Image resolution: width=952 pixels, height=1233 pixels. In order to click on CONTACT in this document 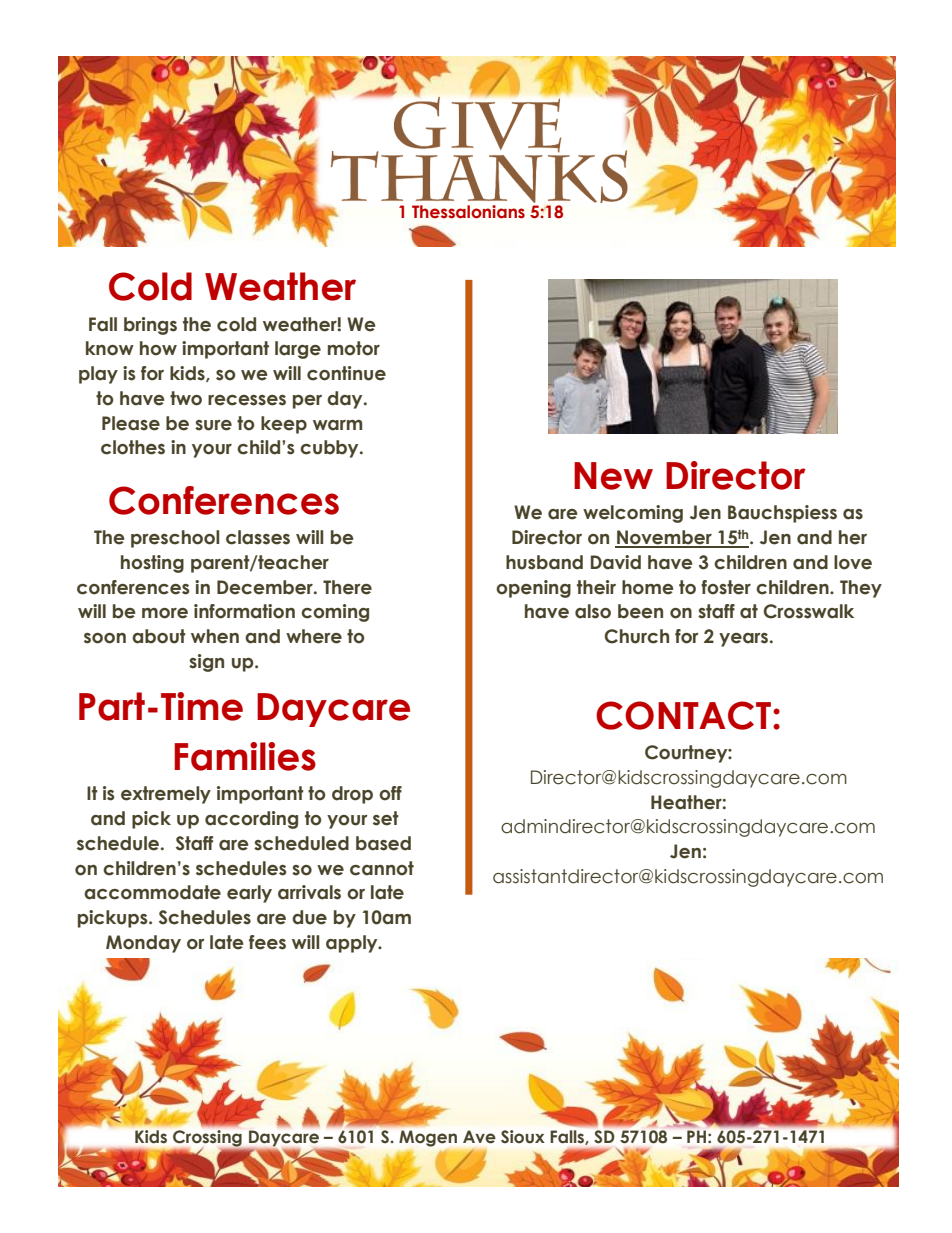, I will do `click(683, 715)`.
